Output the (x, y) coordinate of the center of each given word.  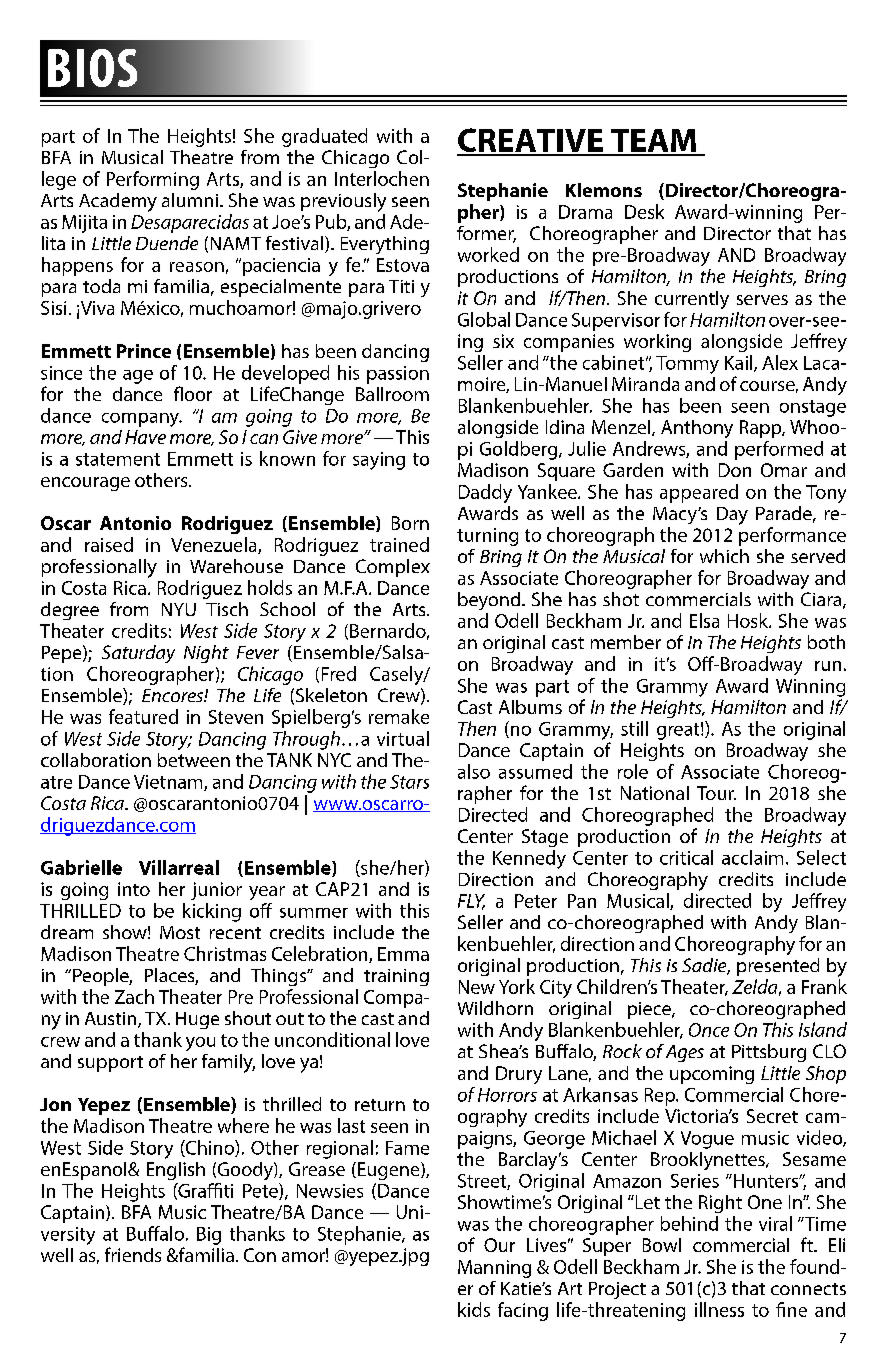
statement (118, 459)
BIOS (92, 68)
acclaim (752, 857)
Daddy (485, 493)
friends (133, 1254)
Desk (644, 211)
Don (735, 470)
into (134, 889)
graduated (324, 137)
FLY (471, 902)
